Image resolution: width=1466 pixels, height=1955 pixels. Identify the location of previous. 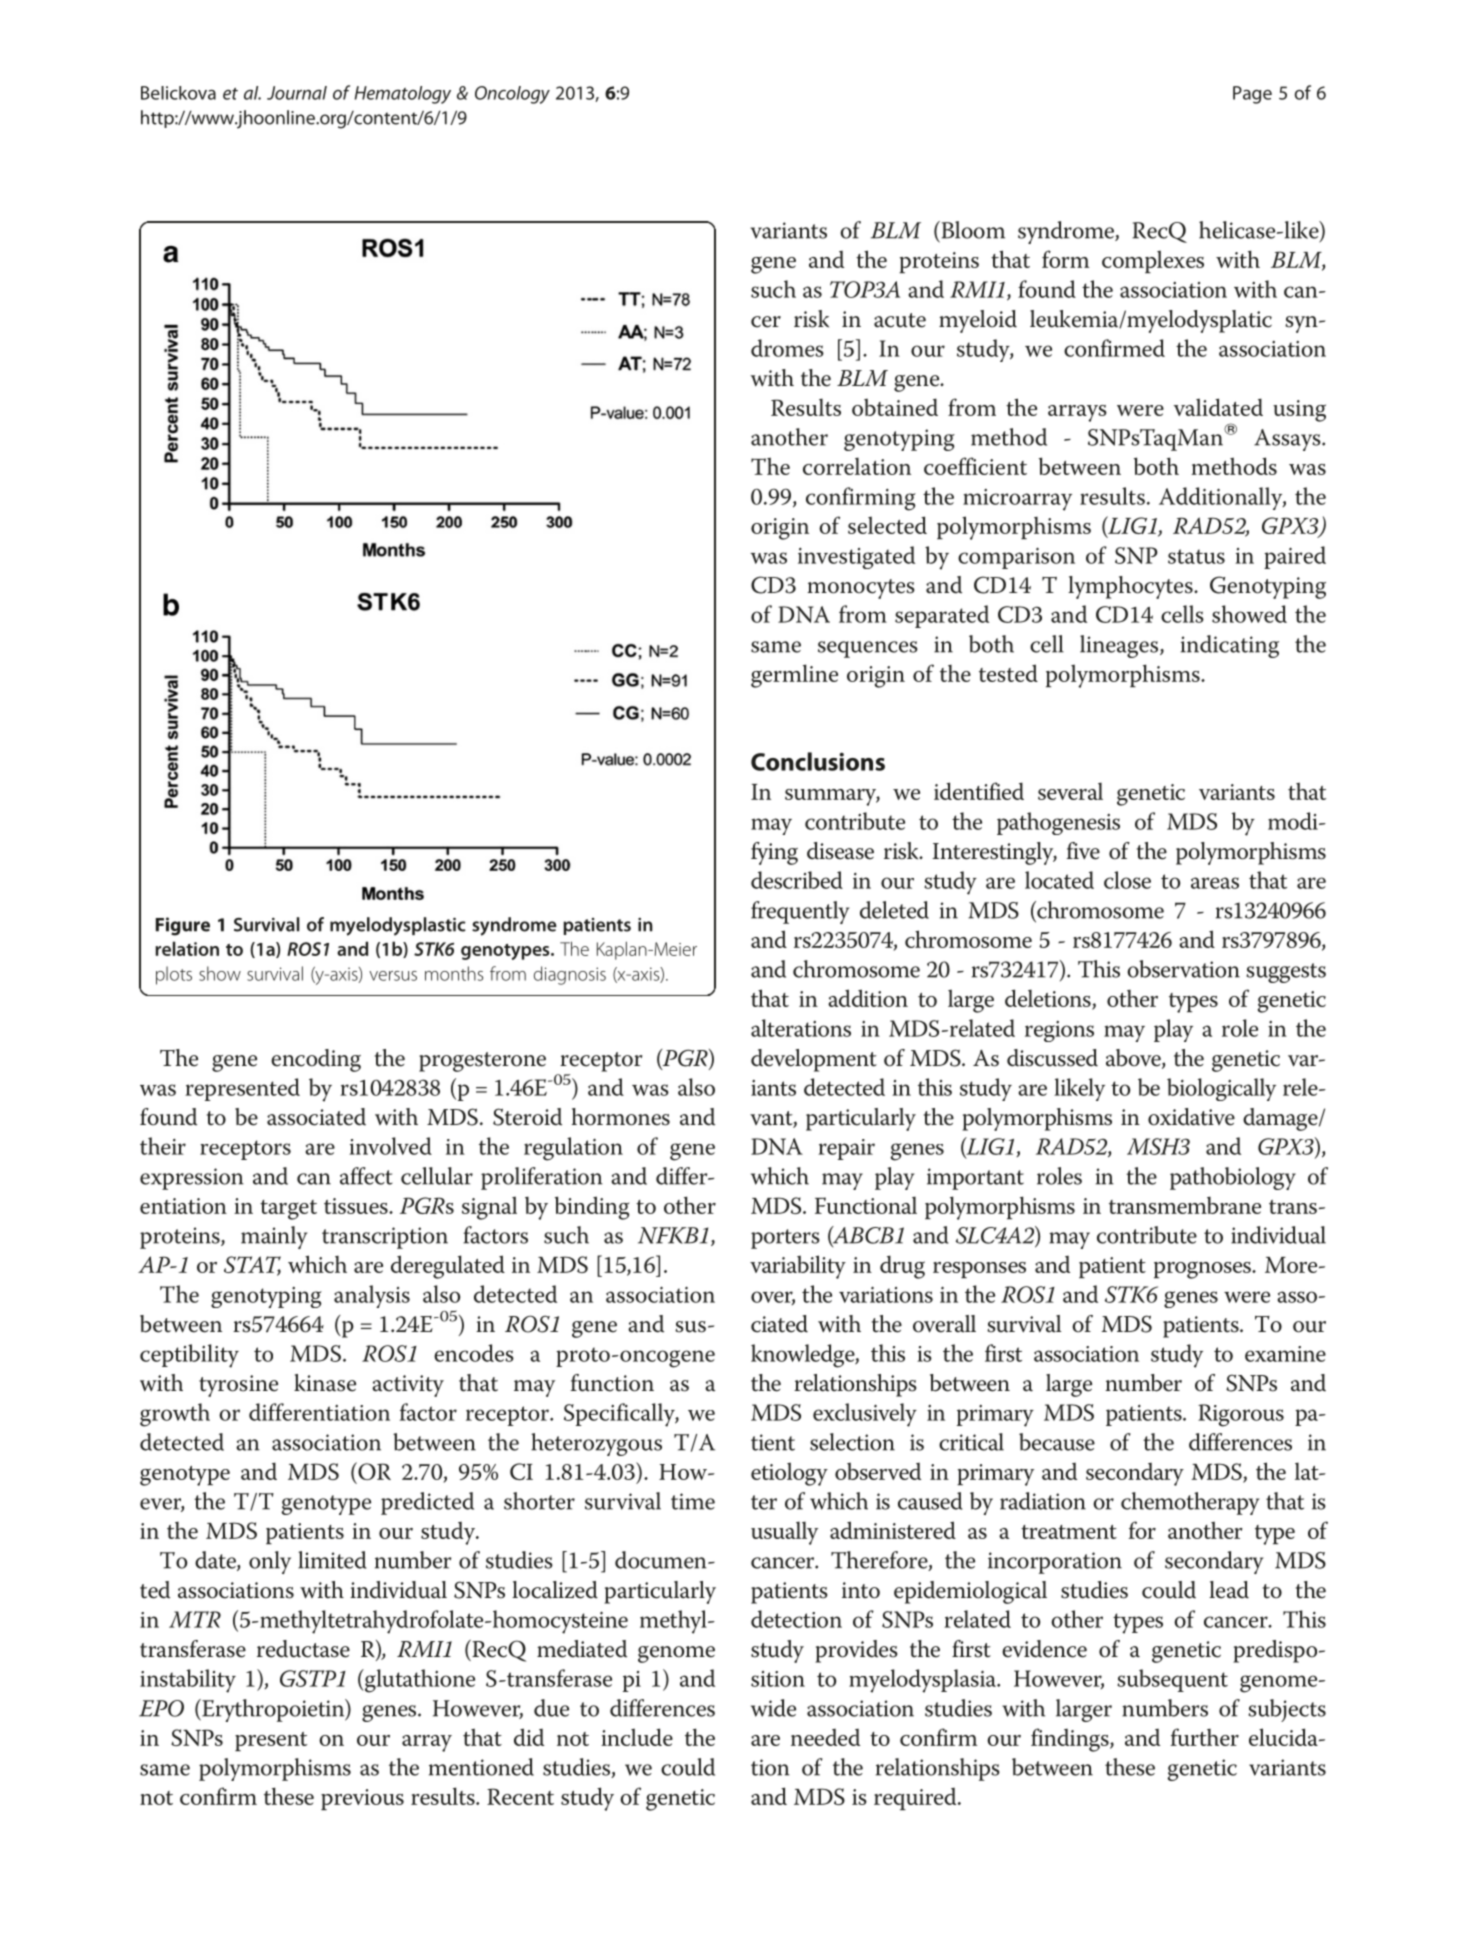
(362, 1799).
